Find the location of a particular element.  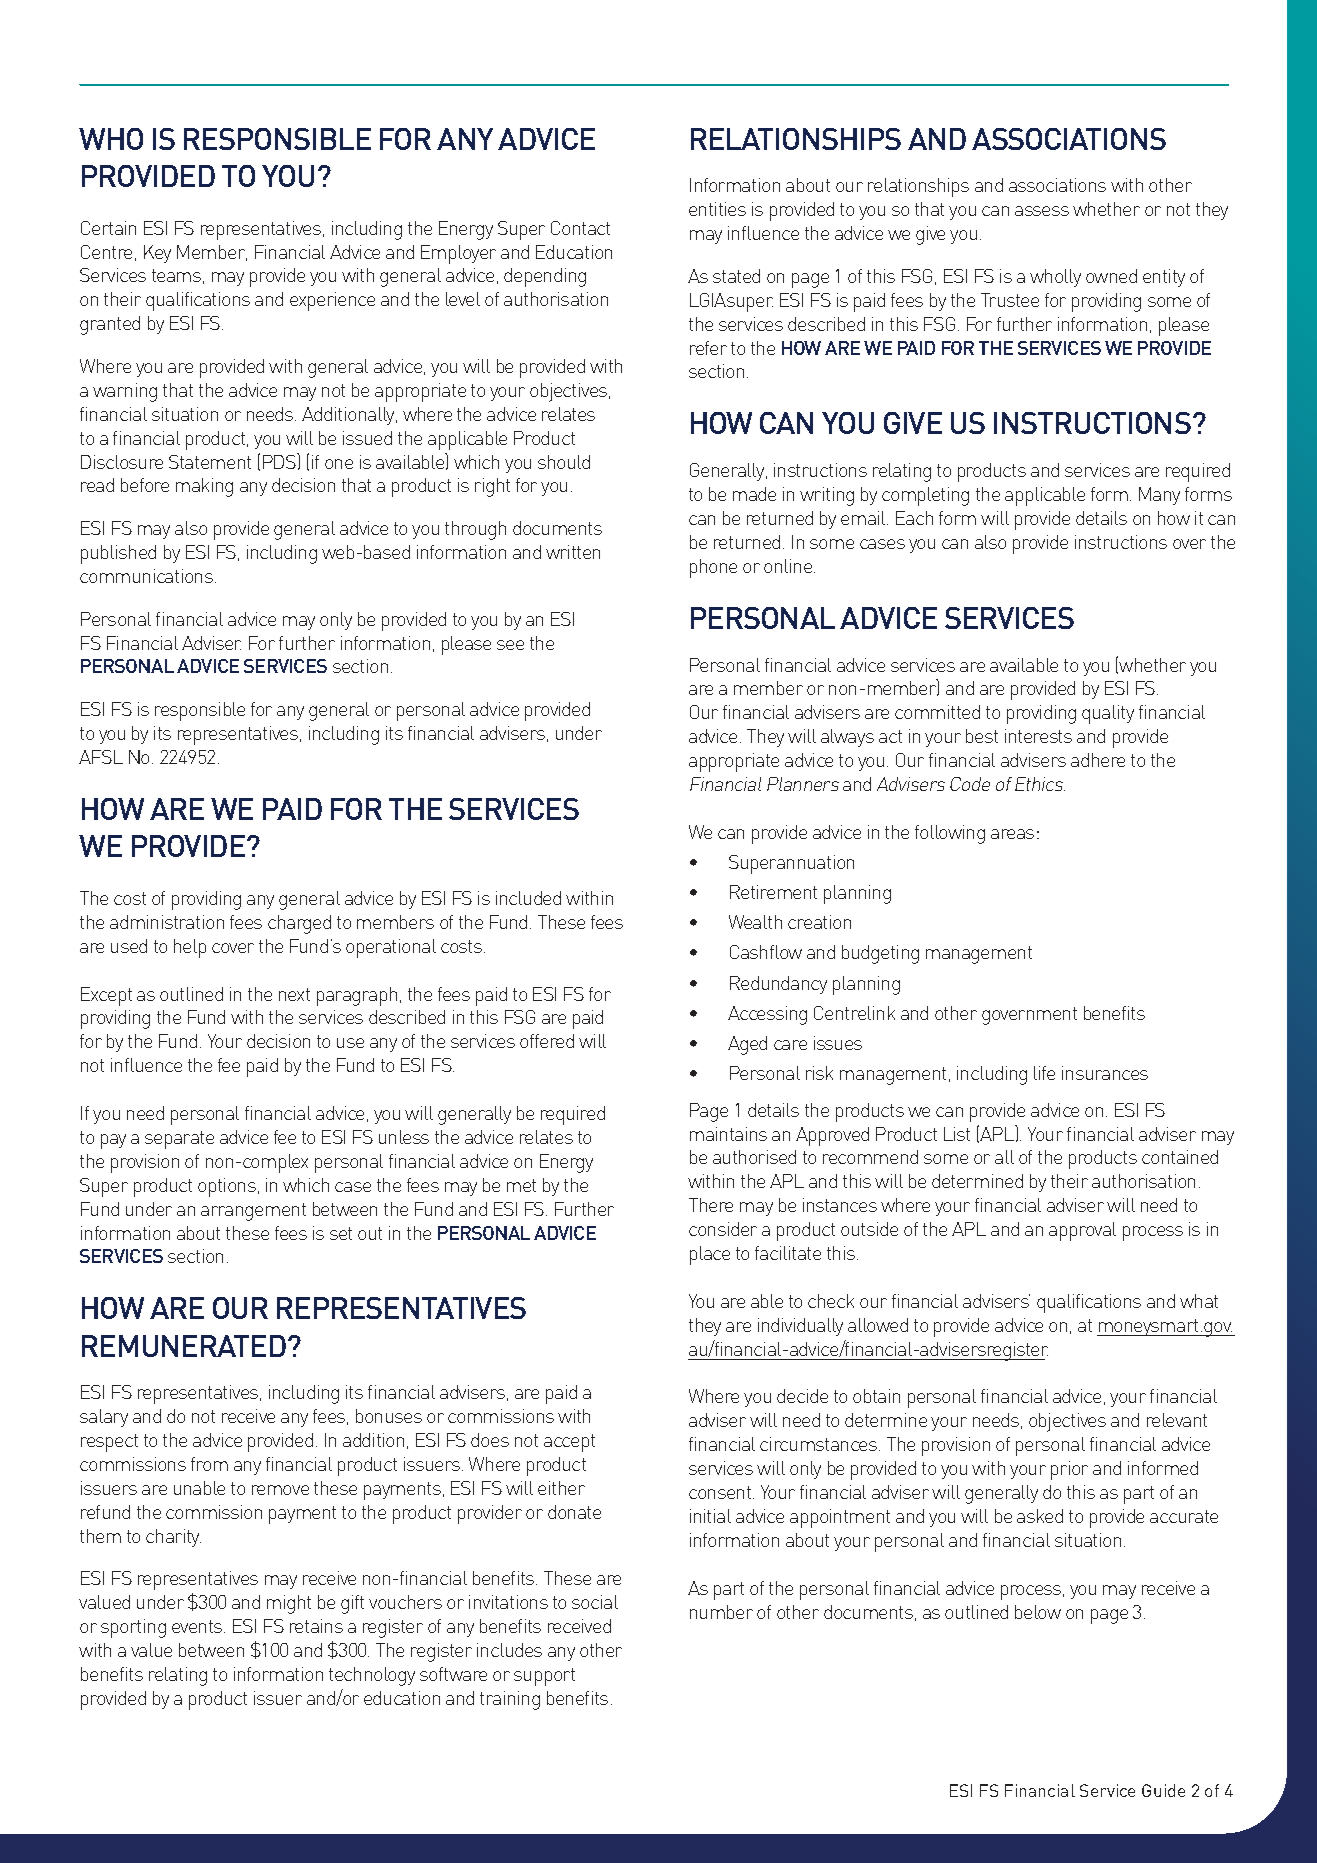

Wealth is located at coordinates (755, 922).
